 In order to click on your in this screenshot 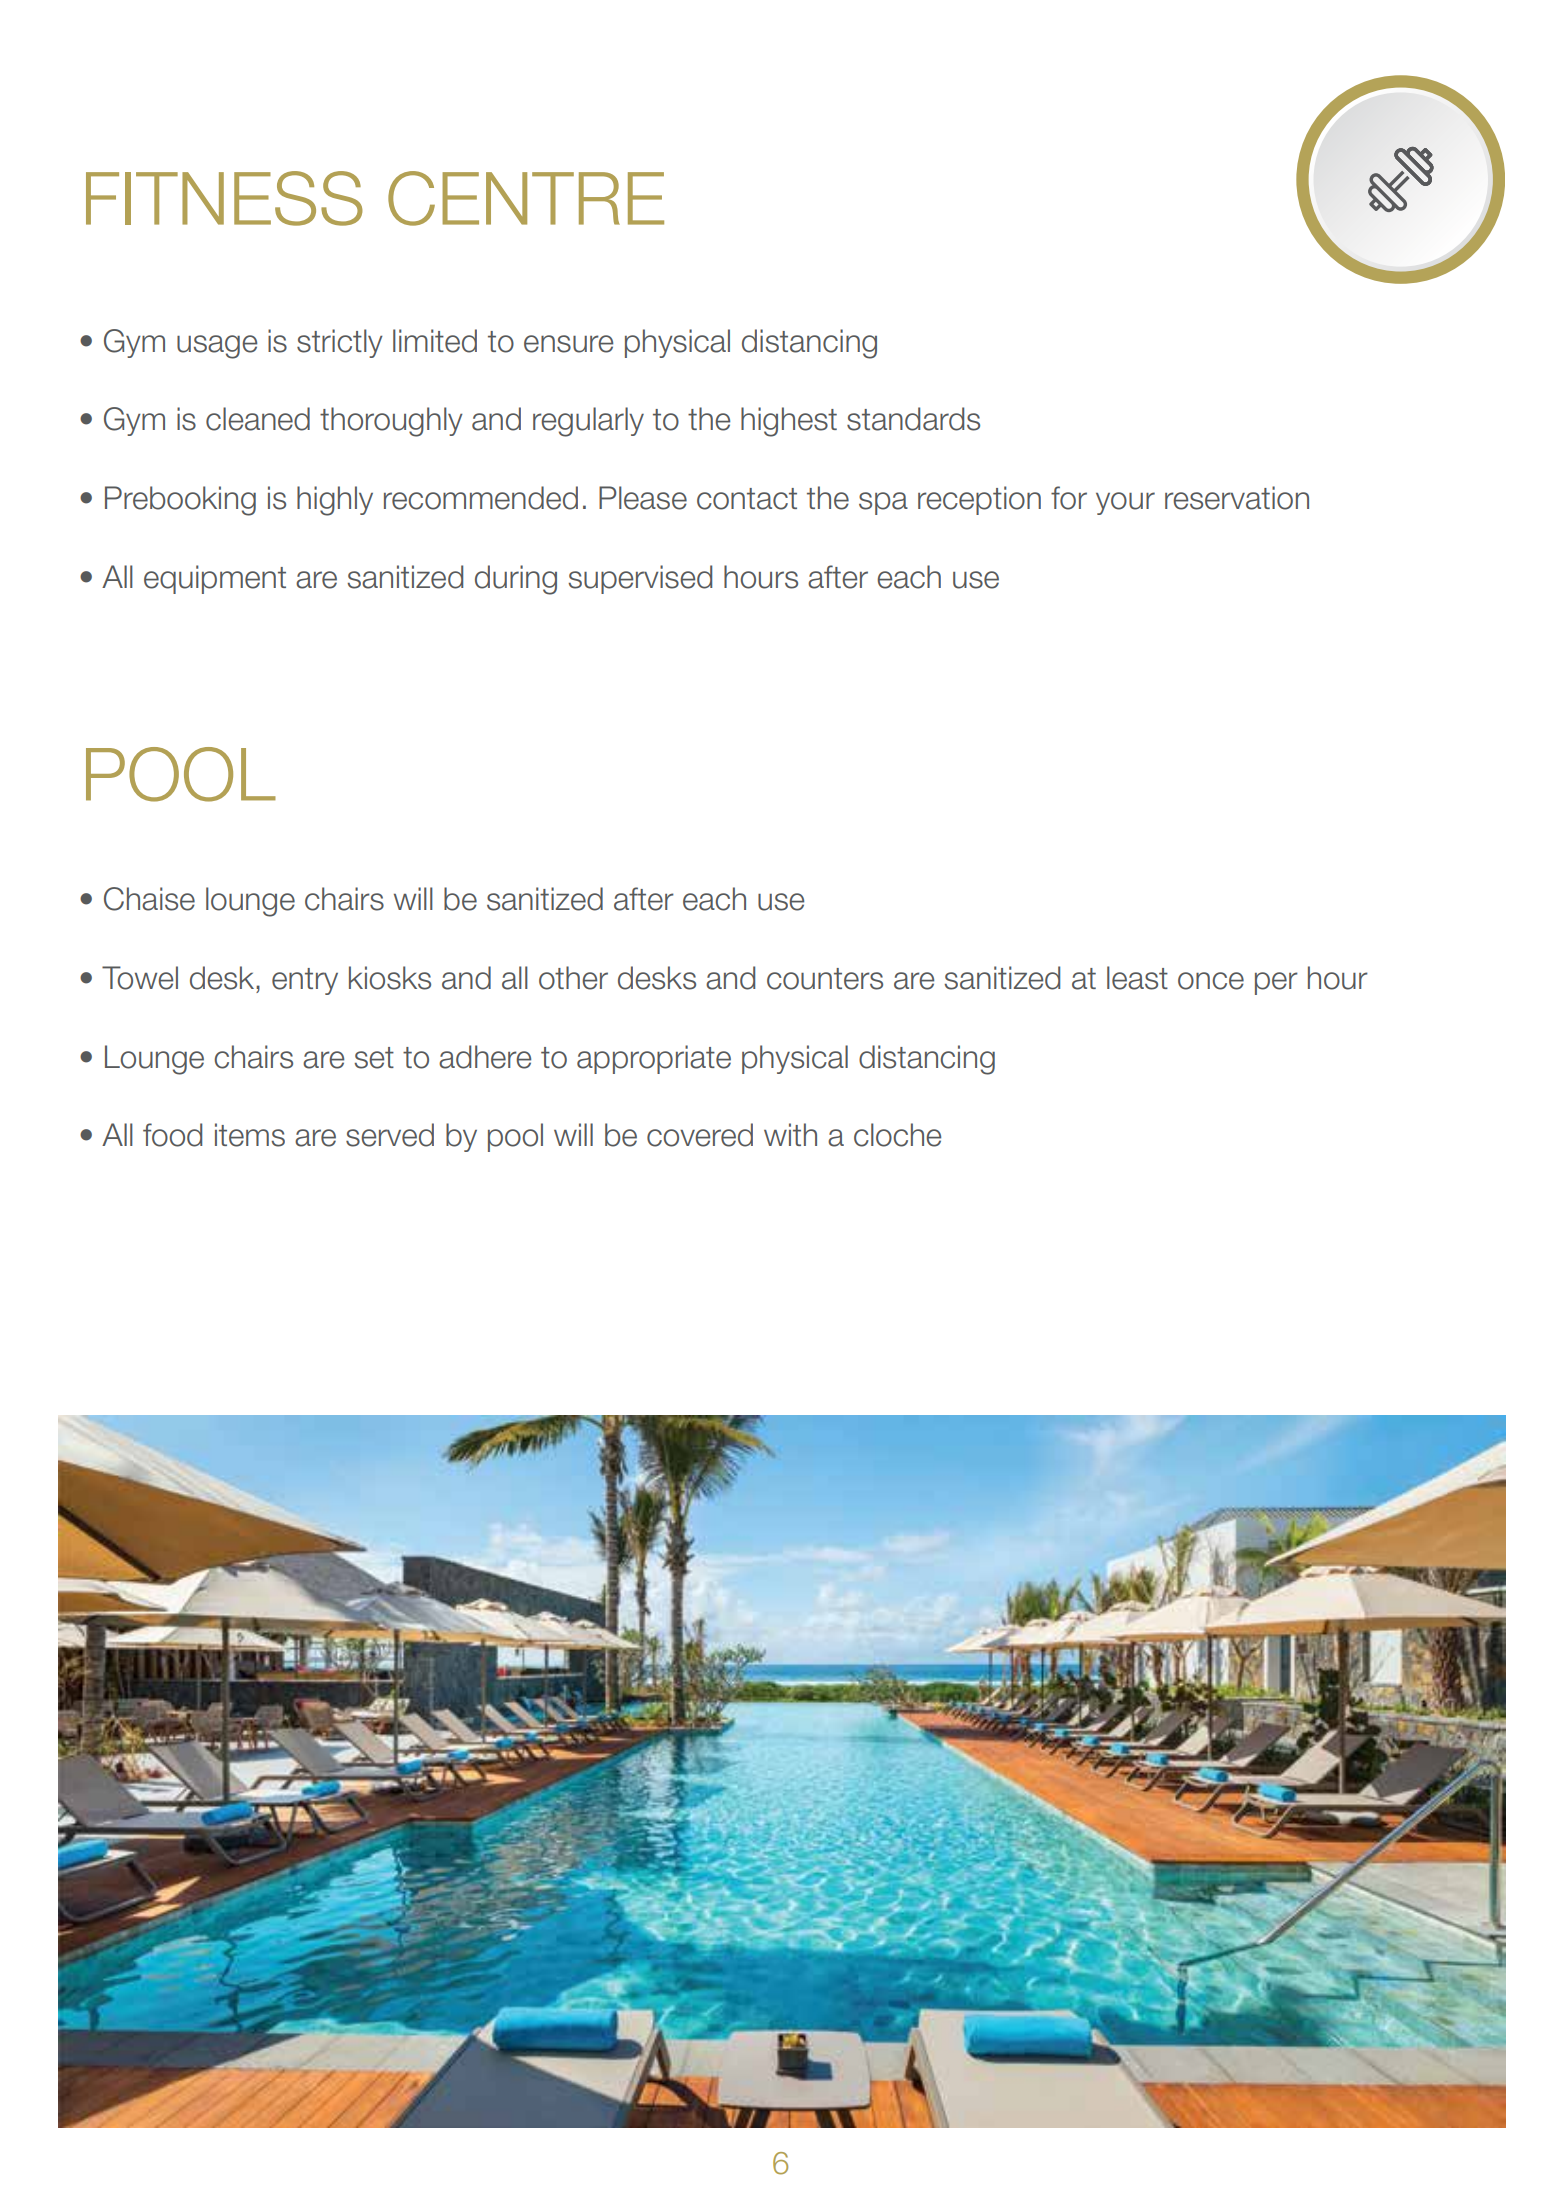, I will do `click(1125, 503)`.
